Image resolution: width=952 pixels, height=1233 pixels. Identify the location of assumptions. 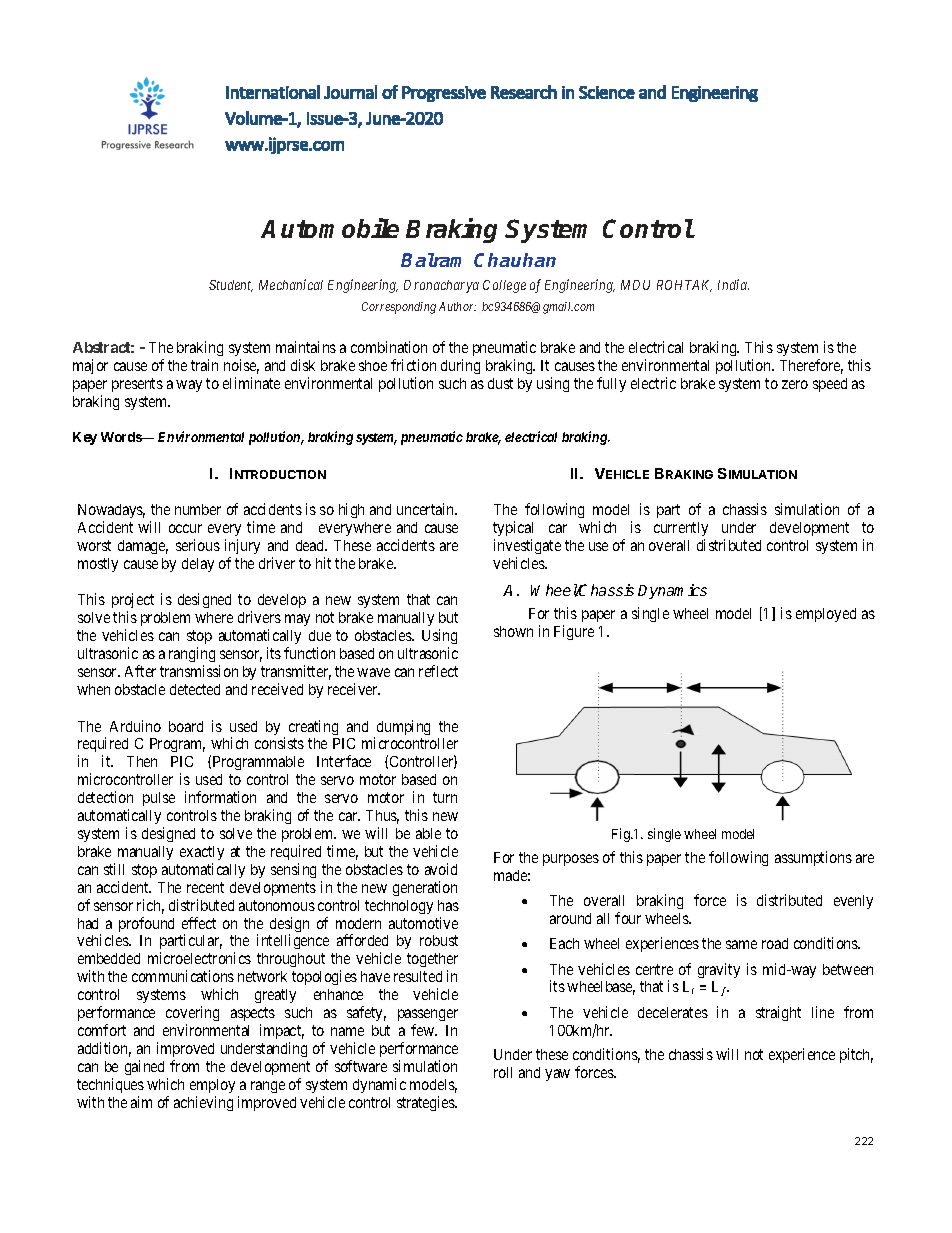
(813, 858).
